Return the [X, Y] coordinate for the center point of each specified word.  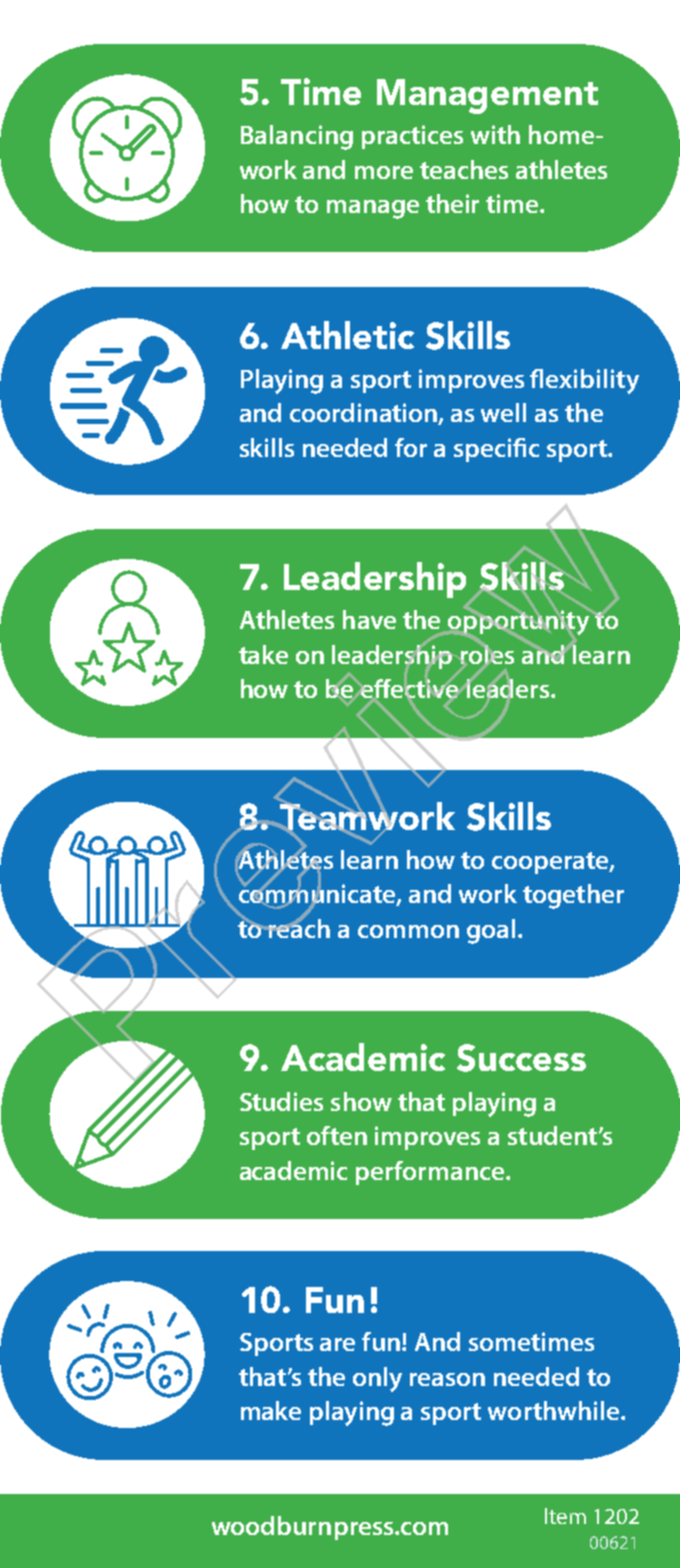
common [408, 931]
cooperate [551, 863]
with [495, 134]
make [271, 1410]
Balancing [297, 137]
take [263, 654]
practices [412, 137]
